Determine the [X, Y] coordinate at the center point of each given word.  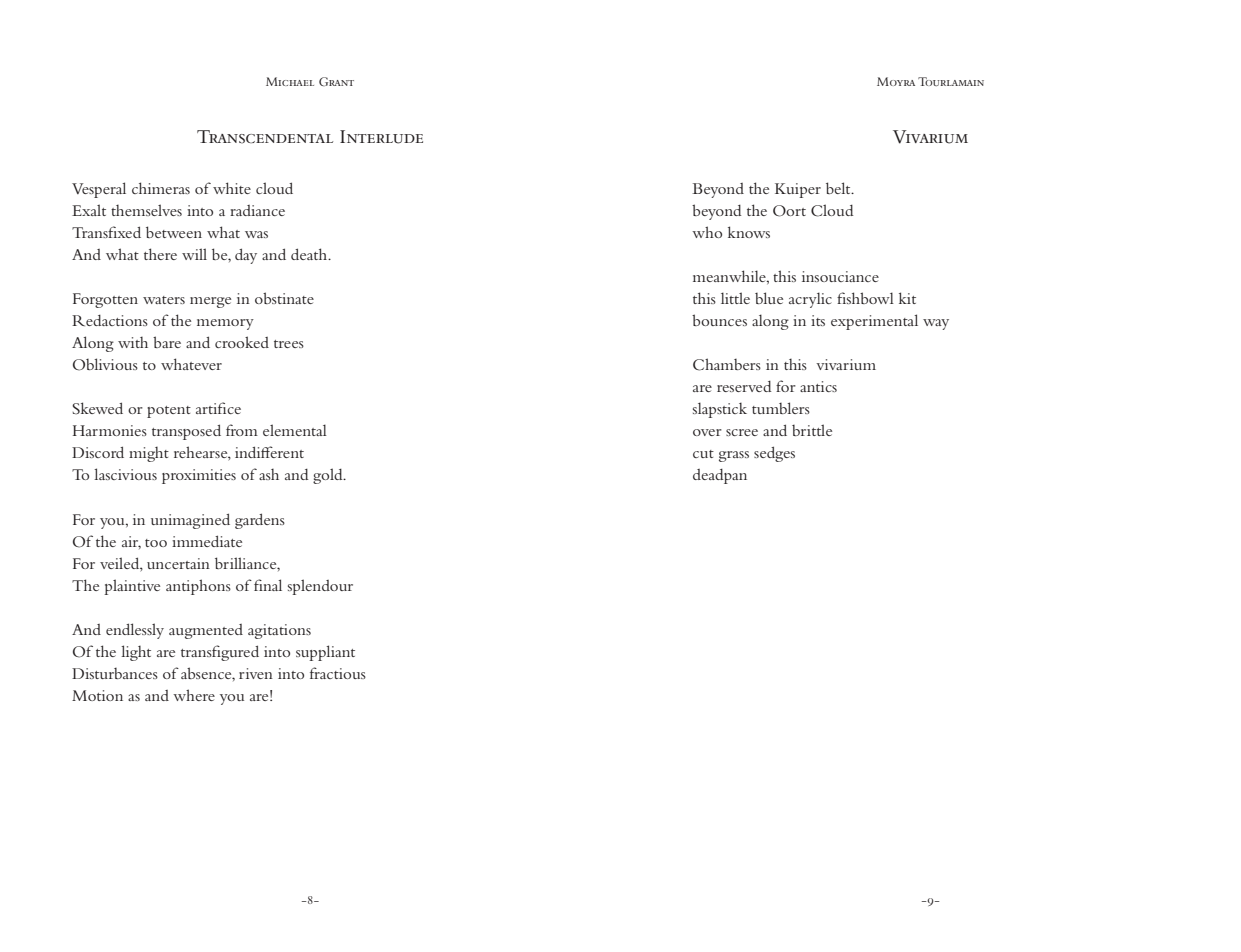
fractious [338, 673]
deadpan [720, 476]
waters [164, 300]
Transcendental [265, 137]
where [194, 695]
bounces [719, 320]
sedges [774, 454]
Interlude [381, 137]
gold [329, 476]
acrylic [810, 300]
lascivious [125, 474]
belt [839, 188]
